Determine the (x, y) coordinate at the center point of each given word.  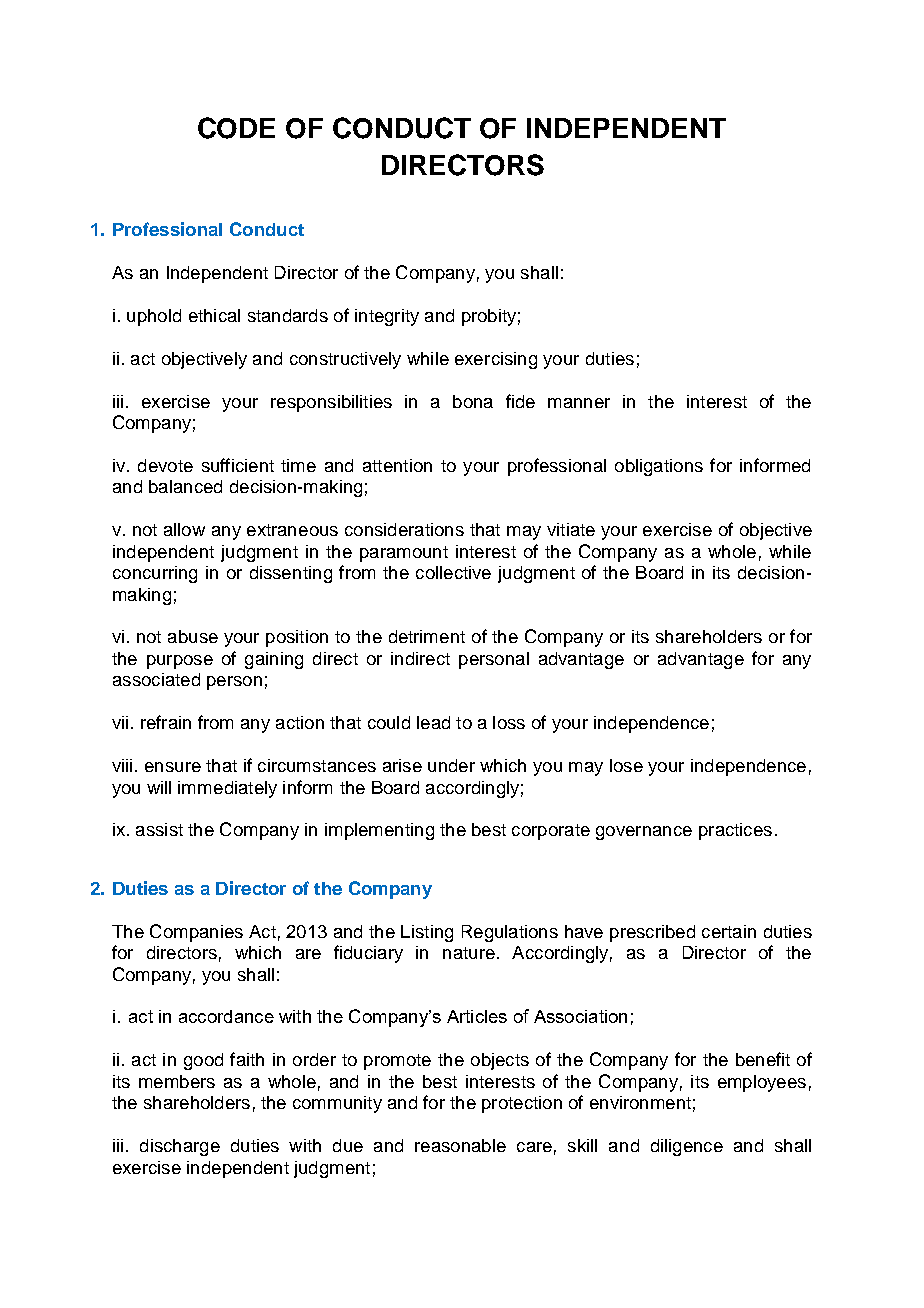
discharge (180, 1147)
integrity (387, 317)
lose (626, 765)
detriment (427, 636)
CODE (236, 128)
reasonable (460, 1145)
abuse (193, 636)
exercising (496, 360)
